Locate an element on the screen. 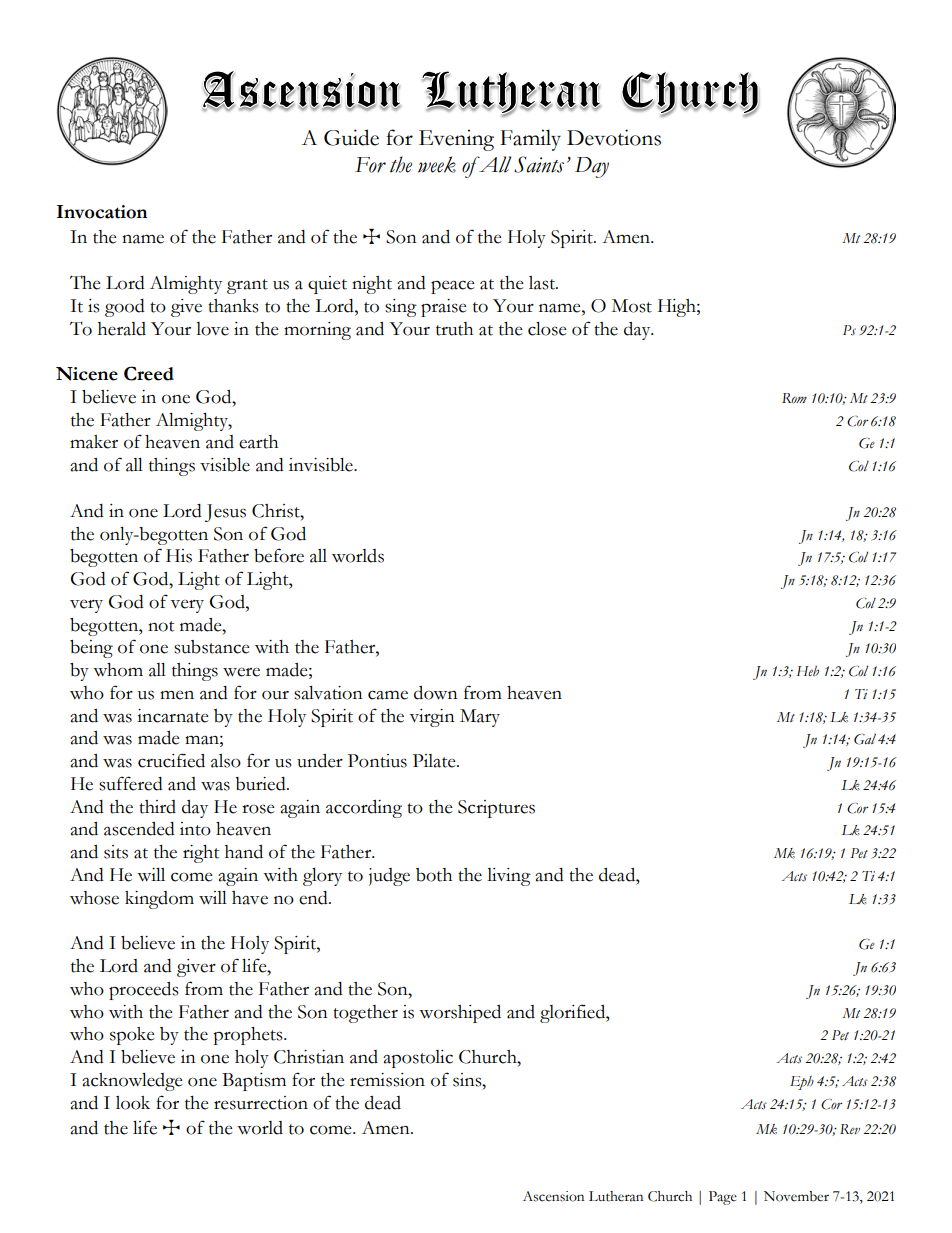  Heb is located at coordinates (808, 671).
